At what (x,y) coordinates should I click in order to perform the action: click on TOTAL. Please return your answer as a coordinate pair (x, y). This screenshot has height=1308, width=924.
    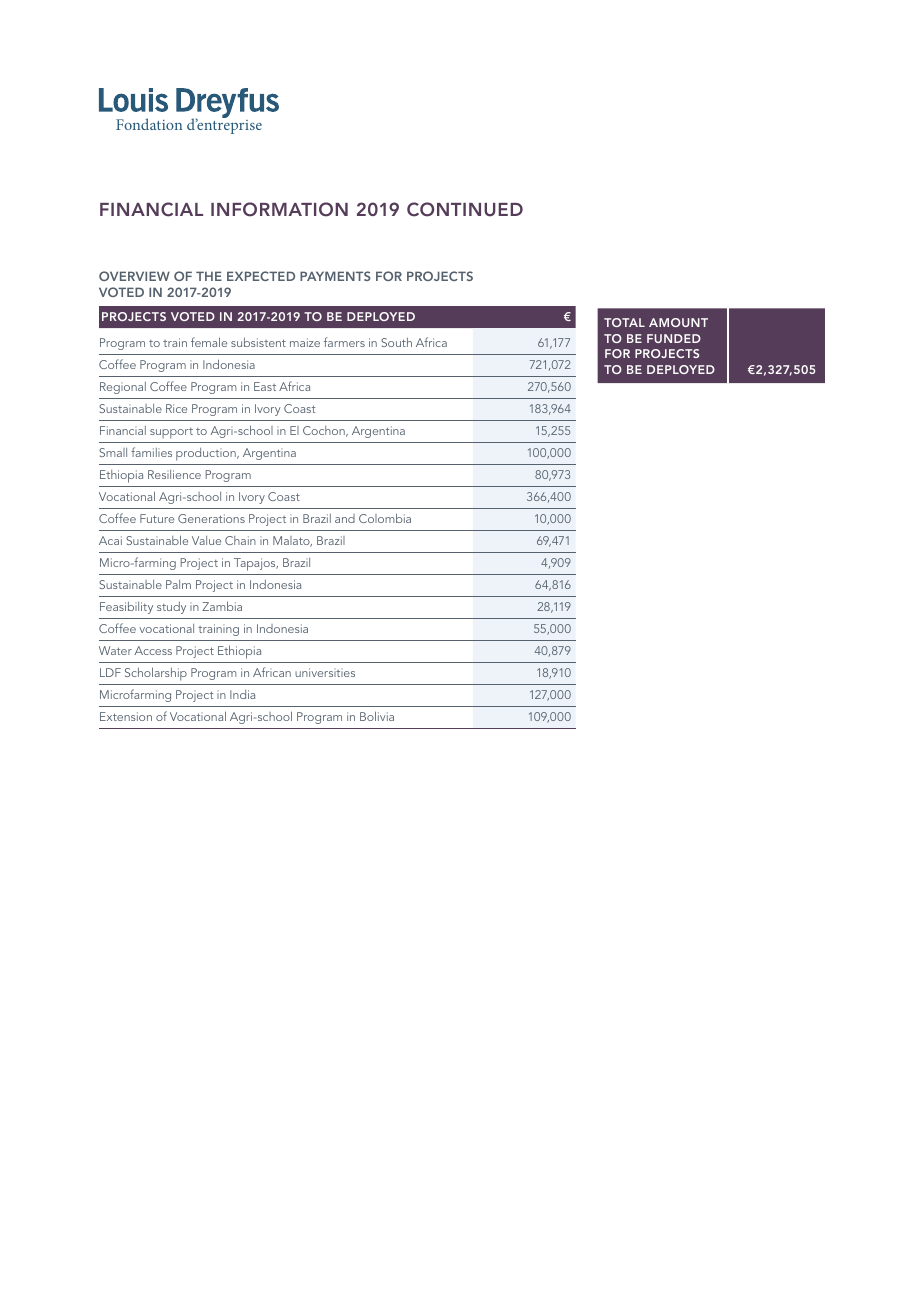
    Looking at the image, I should click on (624, 322).
